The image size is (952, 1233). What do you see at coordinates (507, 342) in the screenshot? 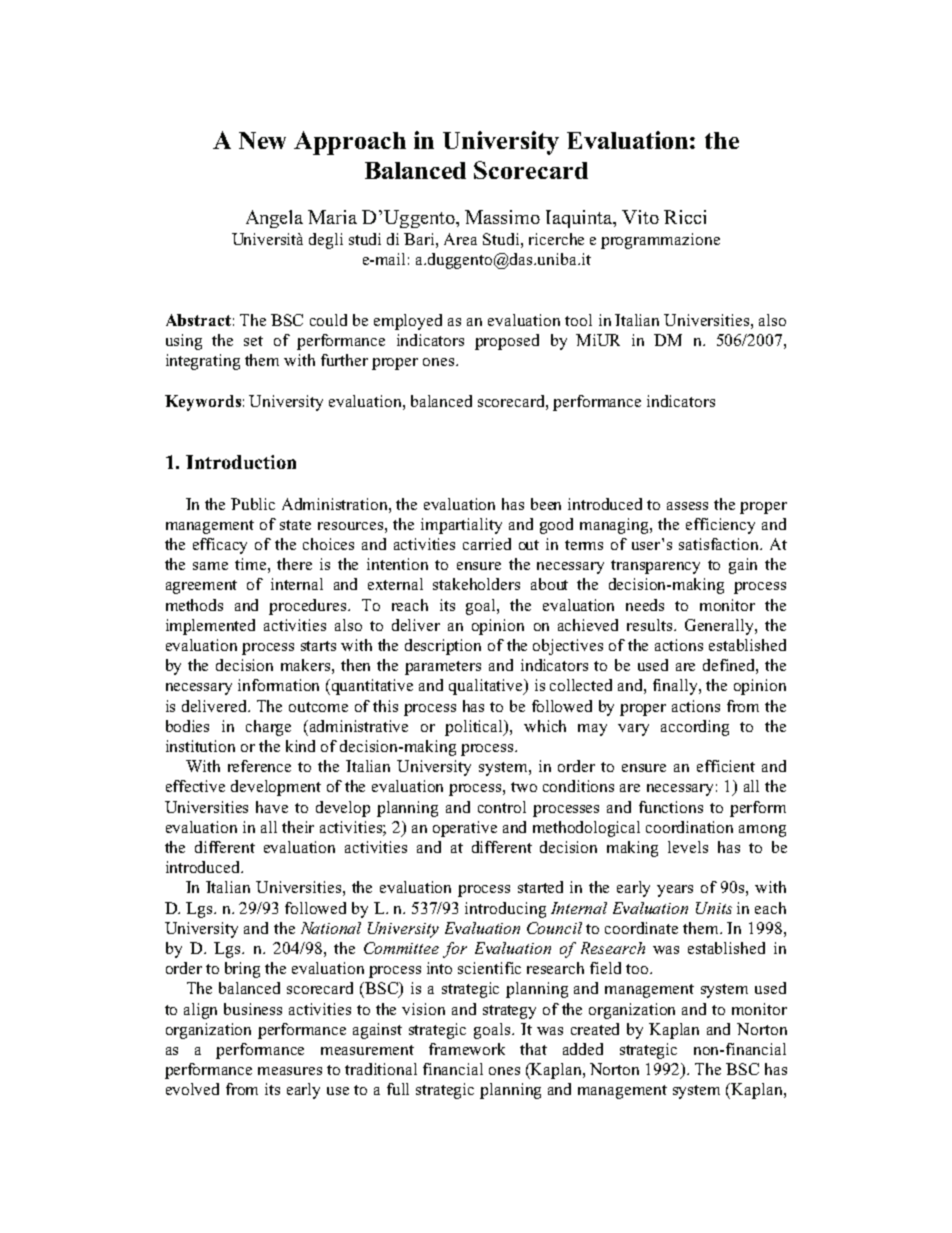
I see `proposed` at bounding box center [507, 342].
